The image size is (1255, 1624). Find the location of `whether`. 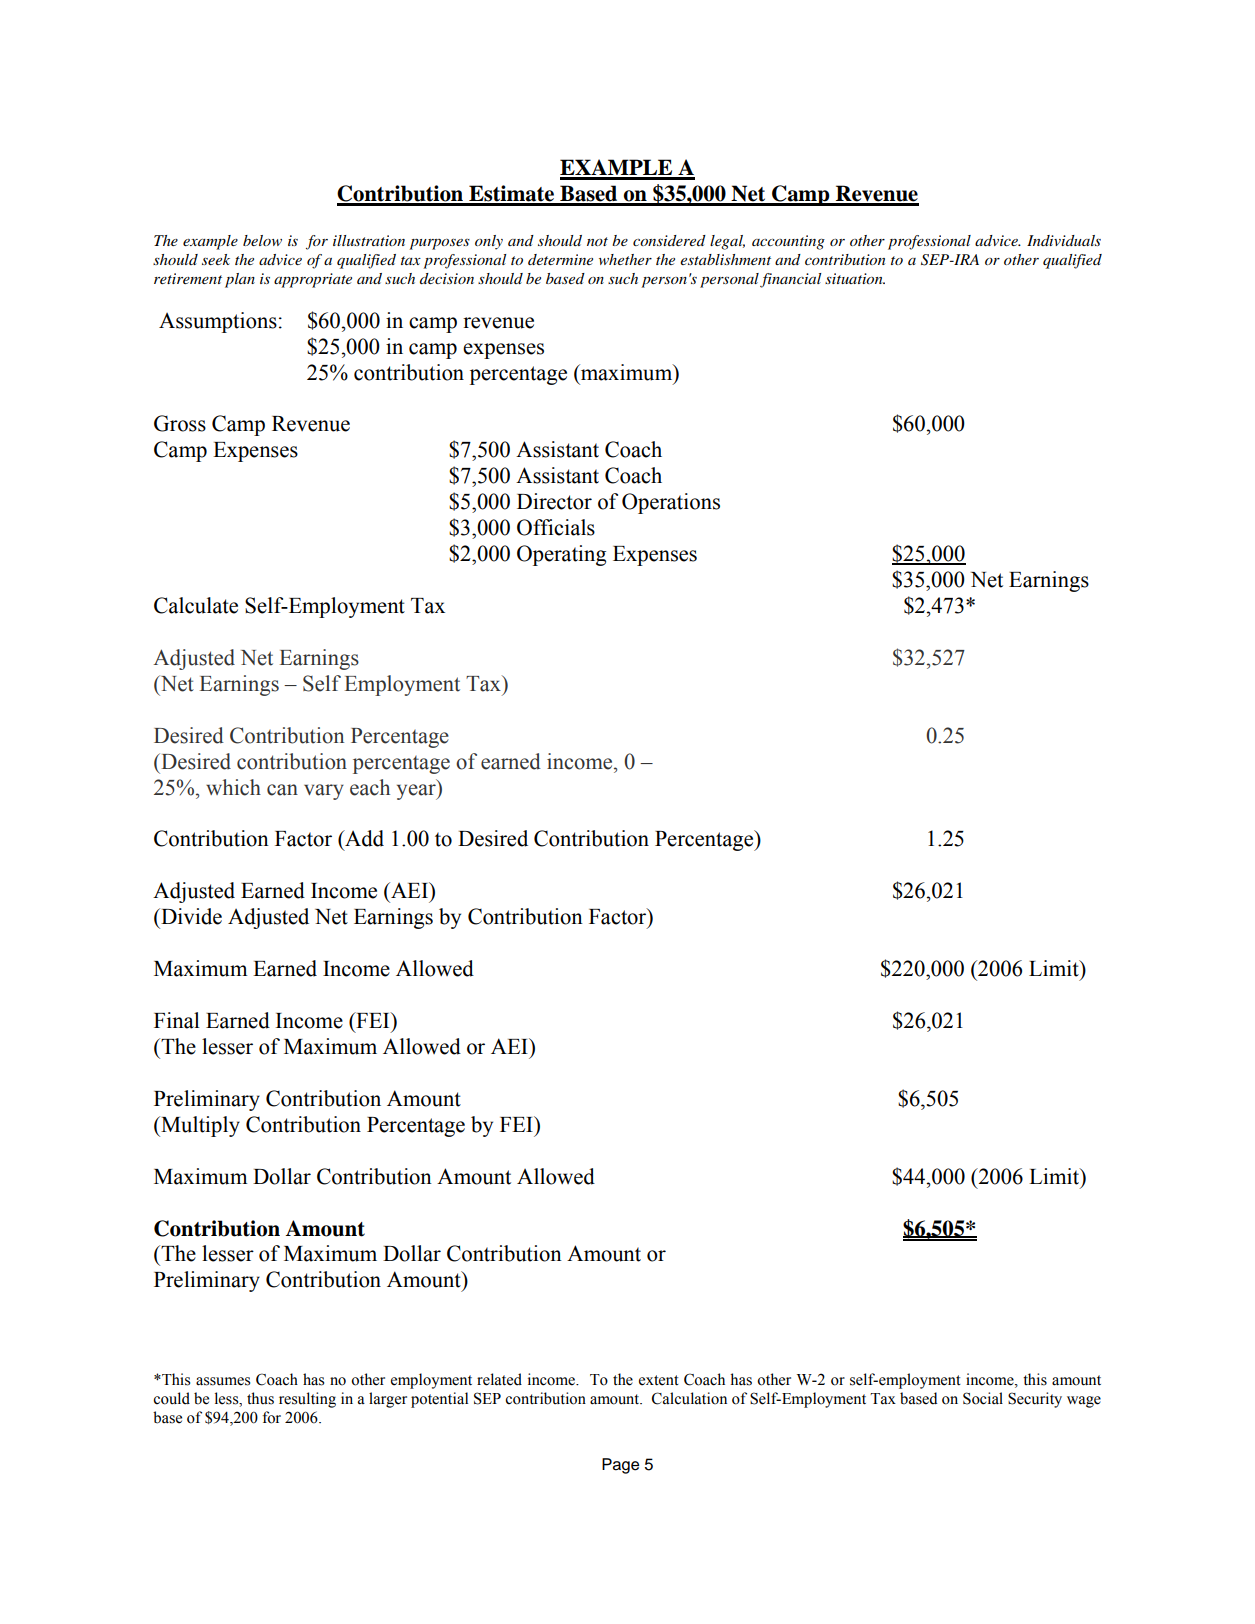

whether is located at coordinates (625, 259).
